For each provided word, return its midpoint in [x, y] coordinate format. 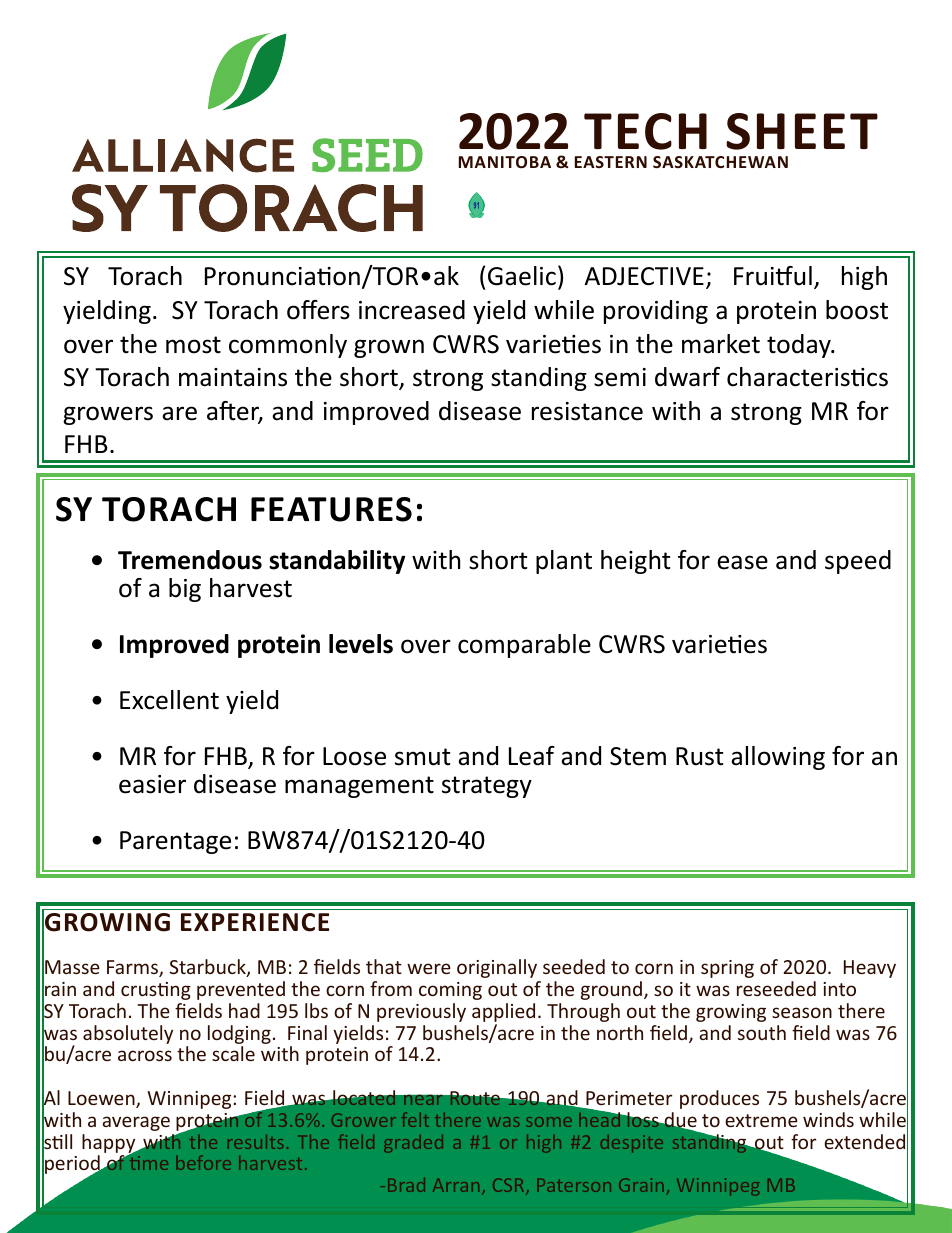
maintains [233, 377]
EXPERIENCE [255, 922]
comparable [524, 646]
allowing [778, 758]
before [204, 1163]
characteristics [807, 377]
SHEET [802, 131]
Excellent [169, 700]
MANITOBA [505, 162]
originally [497, 968]
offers [318, 310]
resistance [587, 411]
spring [727, 969]
